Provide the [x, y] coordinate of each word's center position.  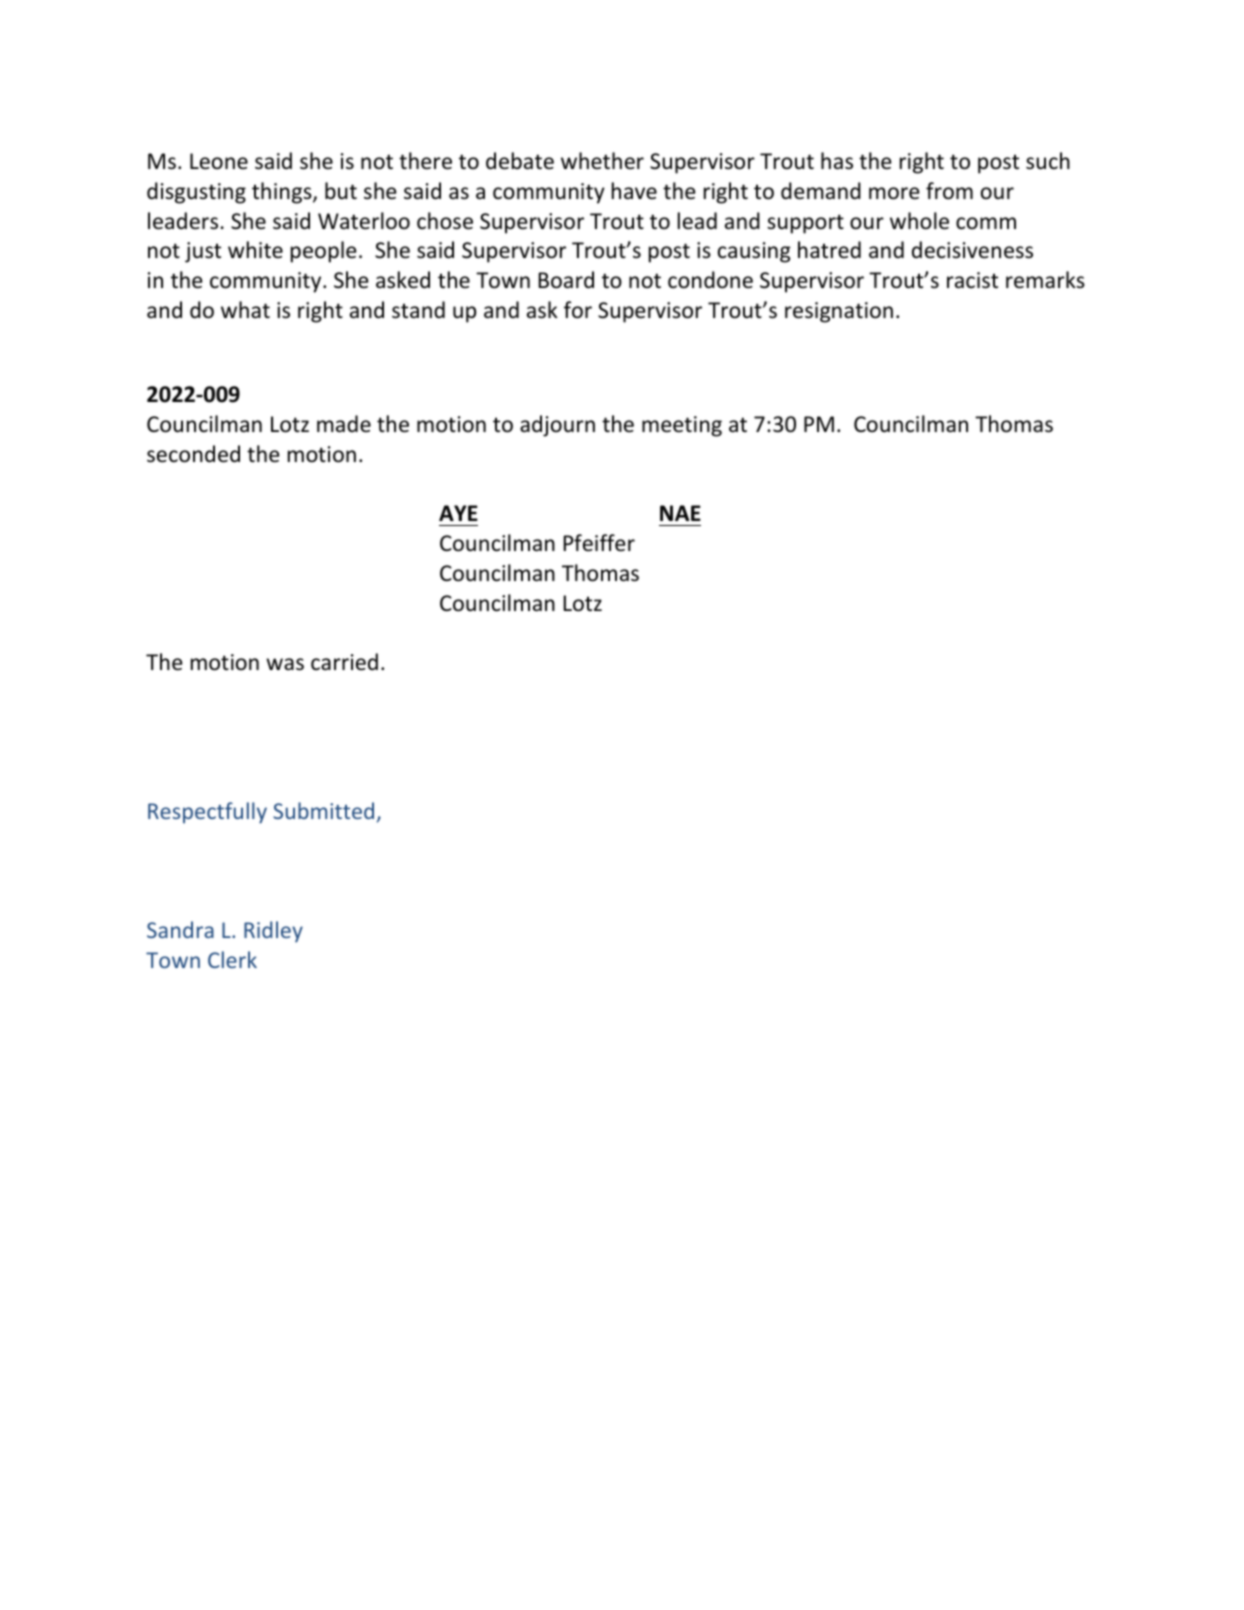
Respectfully [207, 813]
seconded [193, 454]
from [949, 191]
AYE [458, 513]
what [245, 309]
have [634, 190]
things [283, 193]
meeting [682, 426]
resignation [839, 312]
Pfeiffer [599, 543]
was [285, 664]
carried [344, 662]
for [578, 310]
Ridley [273, 932]
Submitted [323, 810]
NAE [680, 513]
